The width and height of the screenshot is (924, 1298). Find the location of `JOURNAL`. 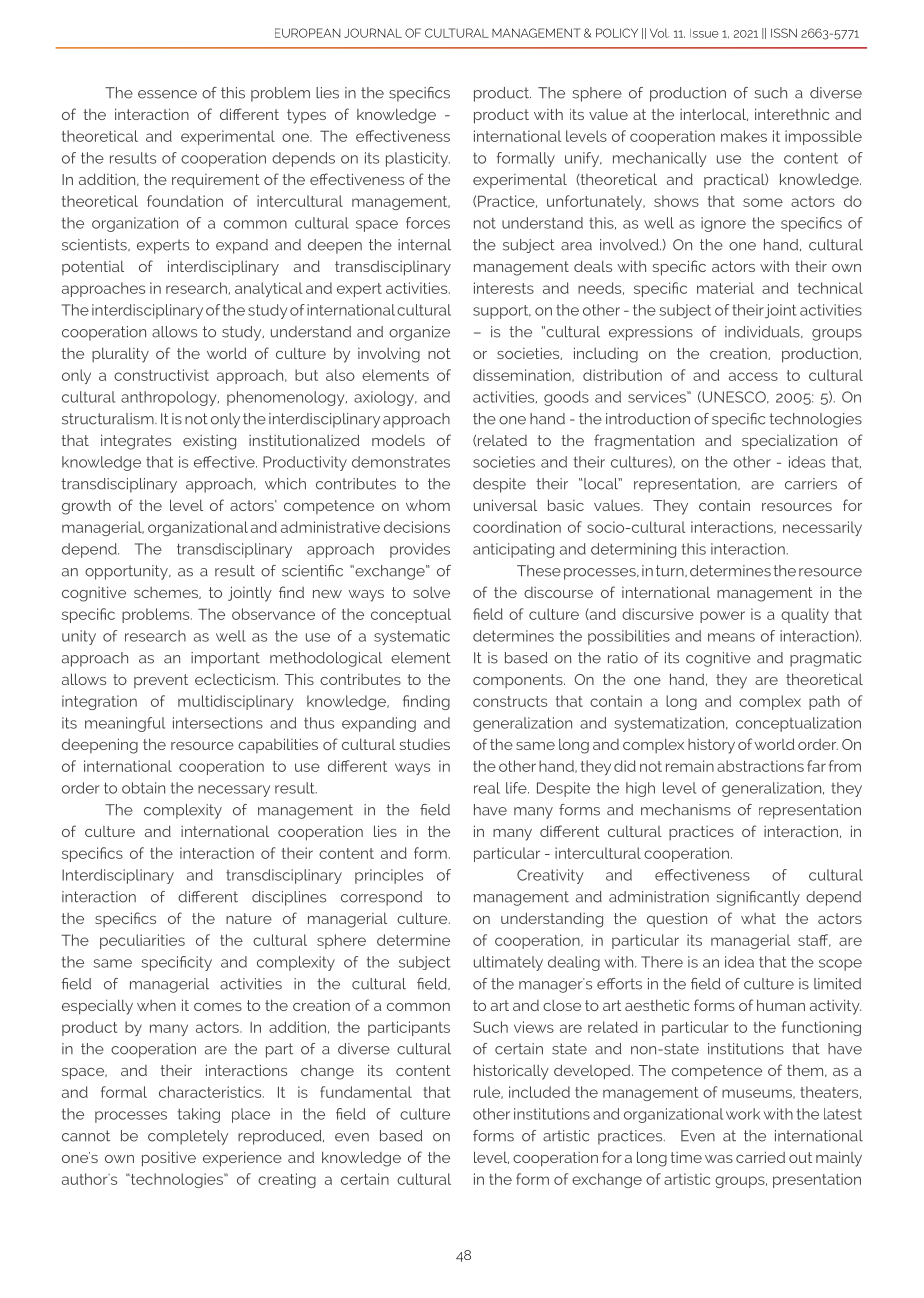

JOURNAL is located at coordinates (373, 33).
